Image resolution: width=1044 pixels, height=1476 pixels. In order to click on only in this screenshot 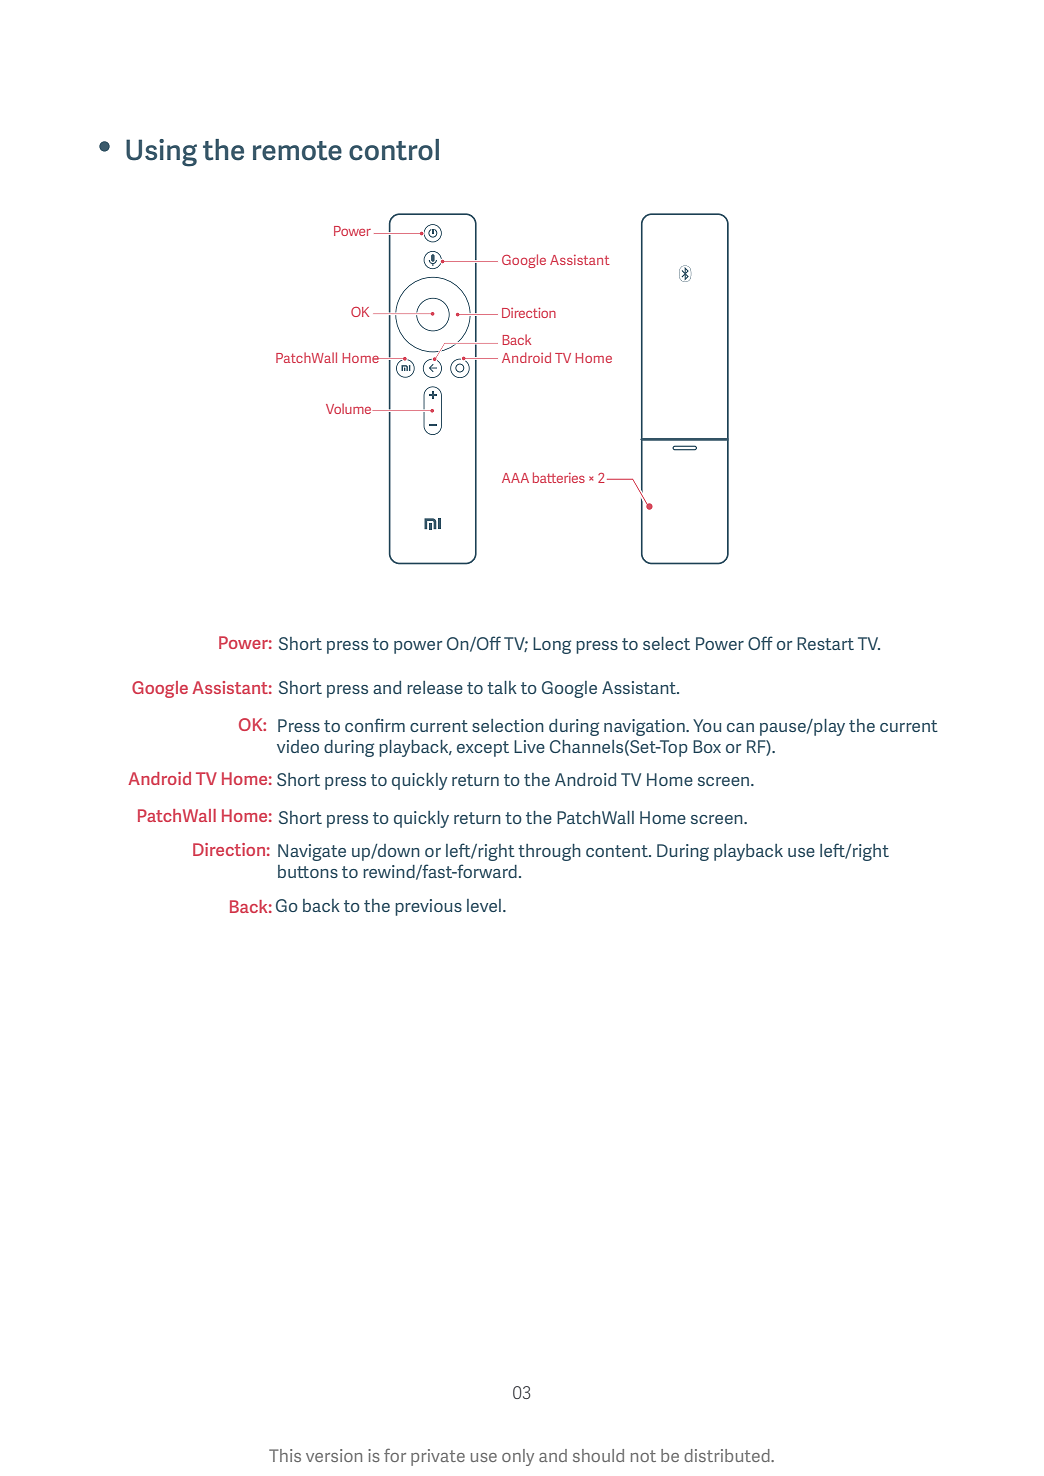, I will do `click(518, 1457)`.
